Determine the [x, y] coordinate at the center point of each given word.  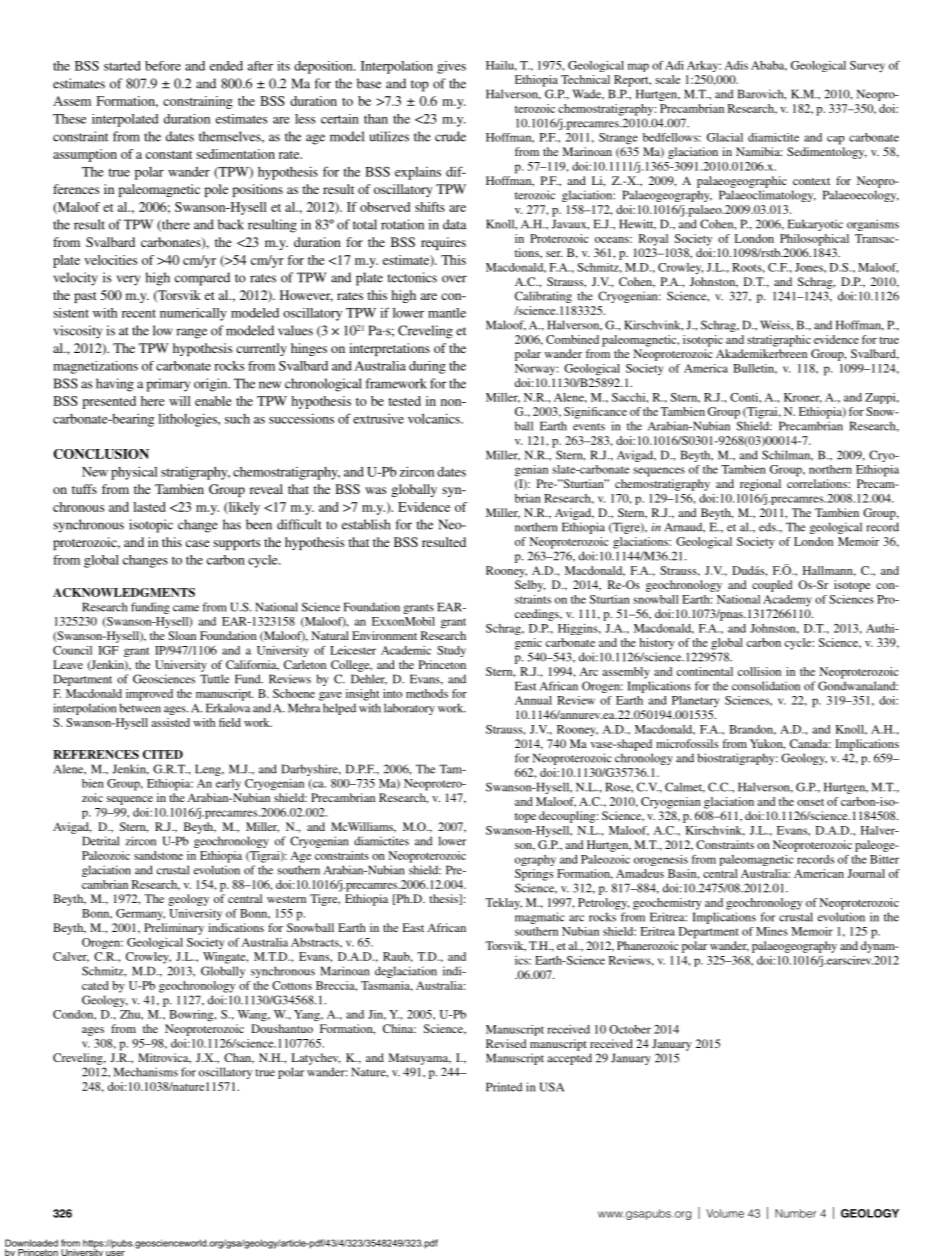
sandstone [158, 855]
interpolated [125, 120]
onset [810, 802]
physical [134, 473]
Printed [504, 1087]
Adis [736, 65]
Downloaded [31, 1243]
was [375, 490]
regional [760, 485]
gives [451, 67]
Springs [534, 875]
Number [796, 1213]
